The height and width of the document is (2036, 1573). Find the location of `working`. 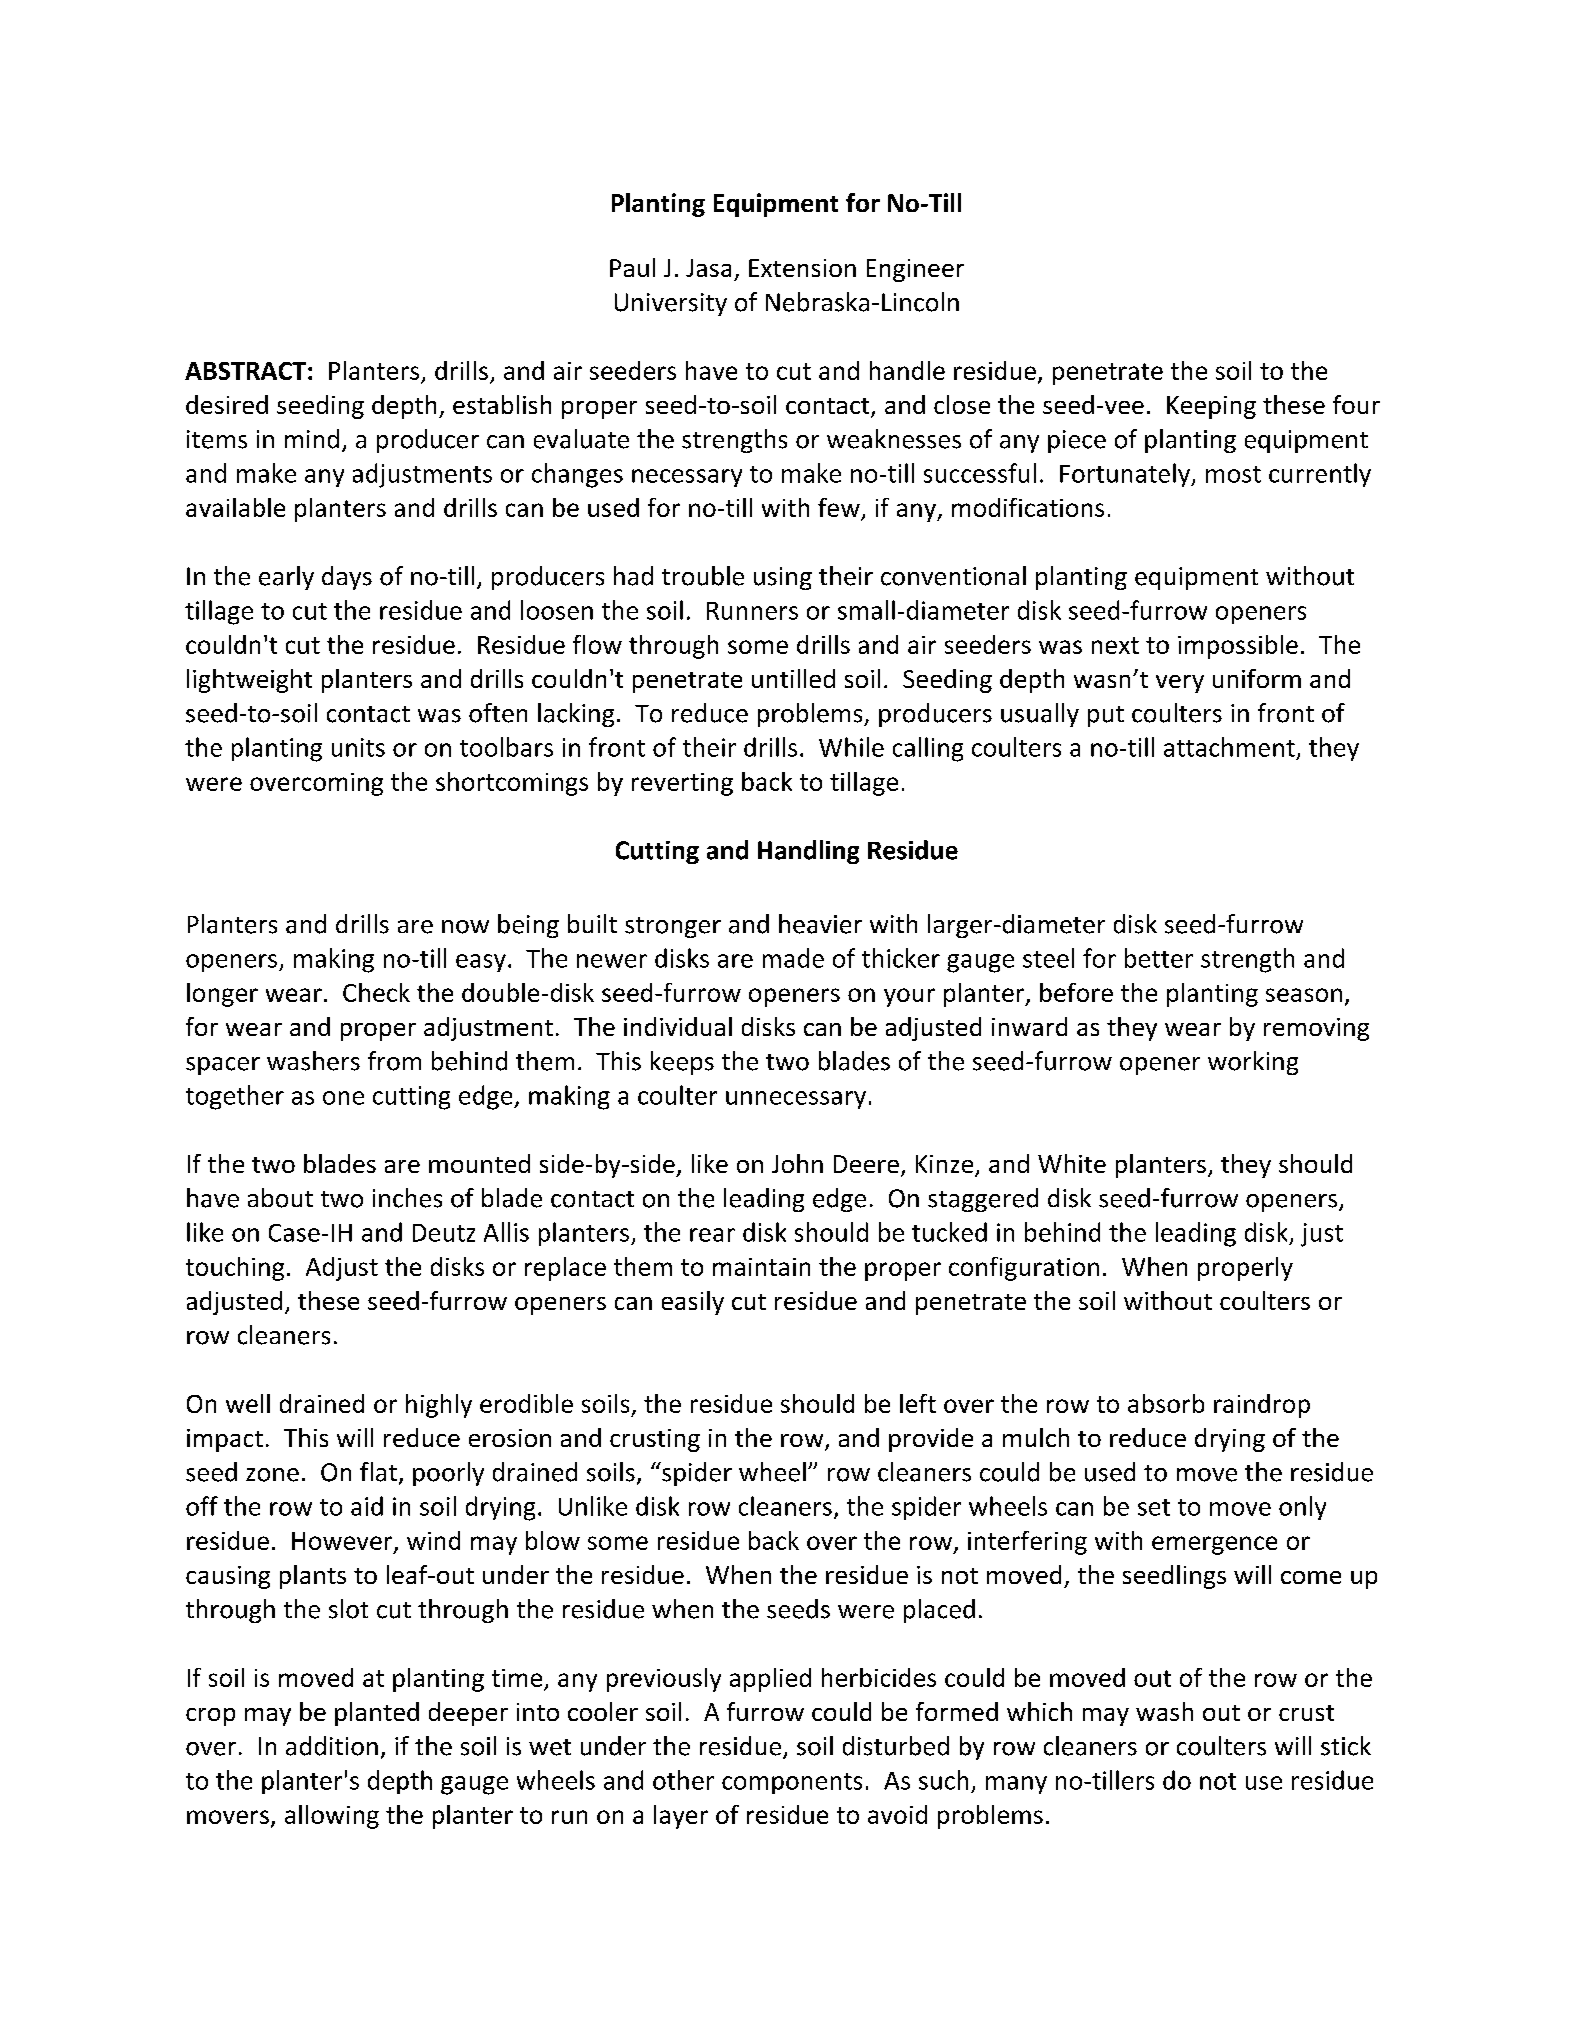

working is located at coordinates (1253, 1063).
